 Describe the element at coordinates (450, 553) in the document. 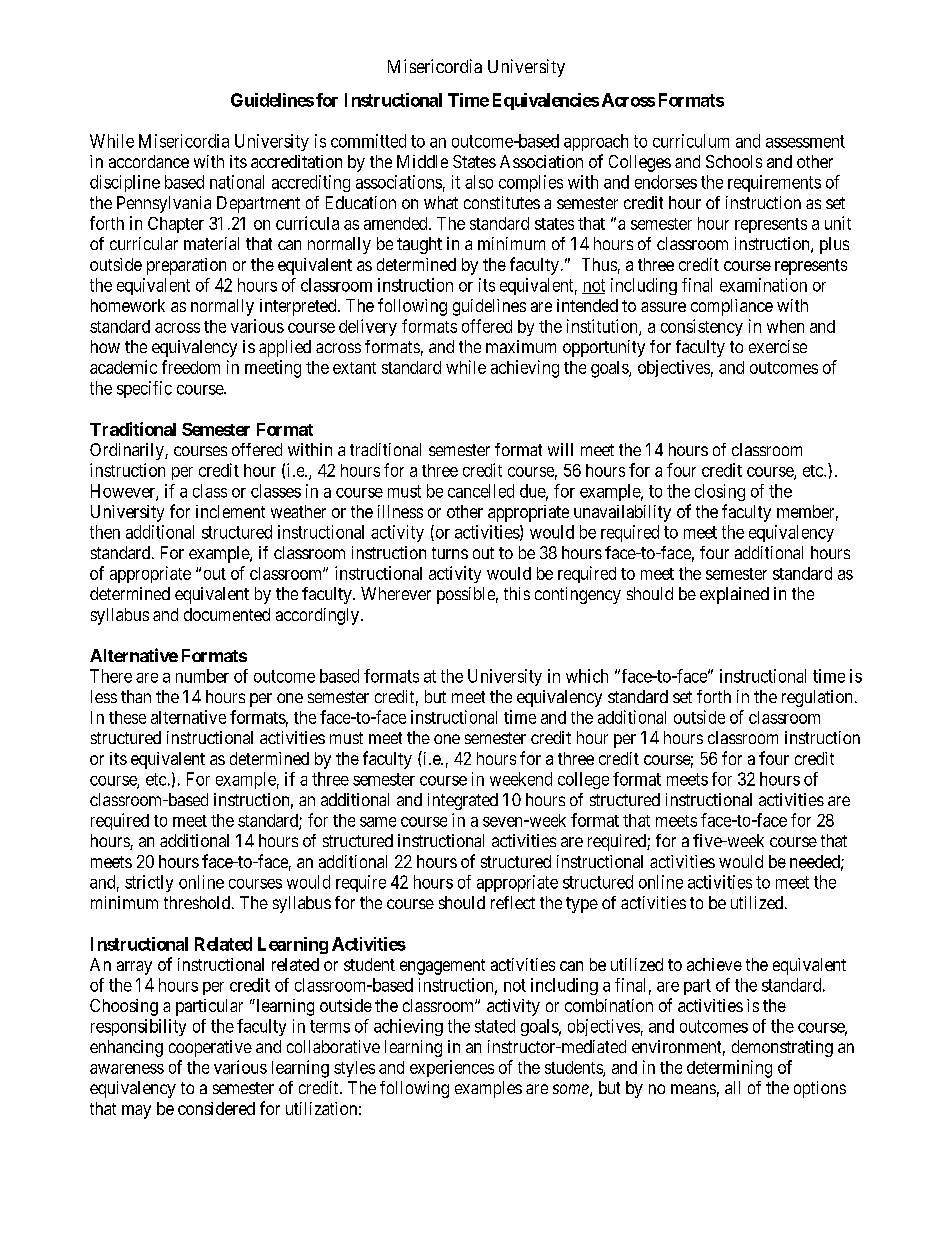

I see `turns` at that location.
